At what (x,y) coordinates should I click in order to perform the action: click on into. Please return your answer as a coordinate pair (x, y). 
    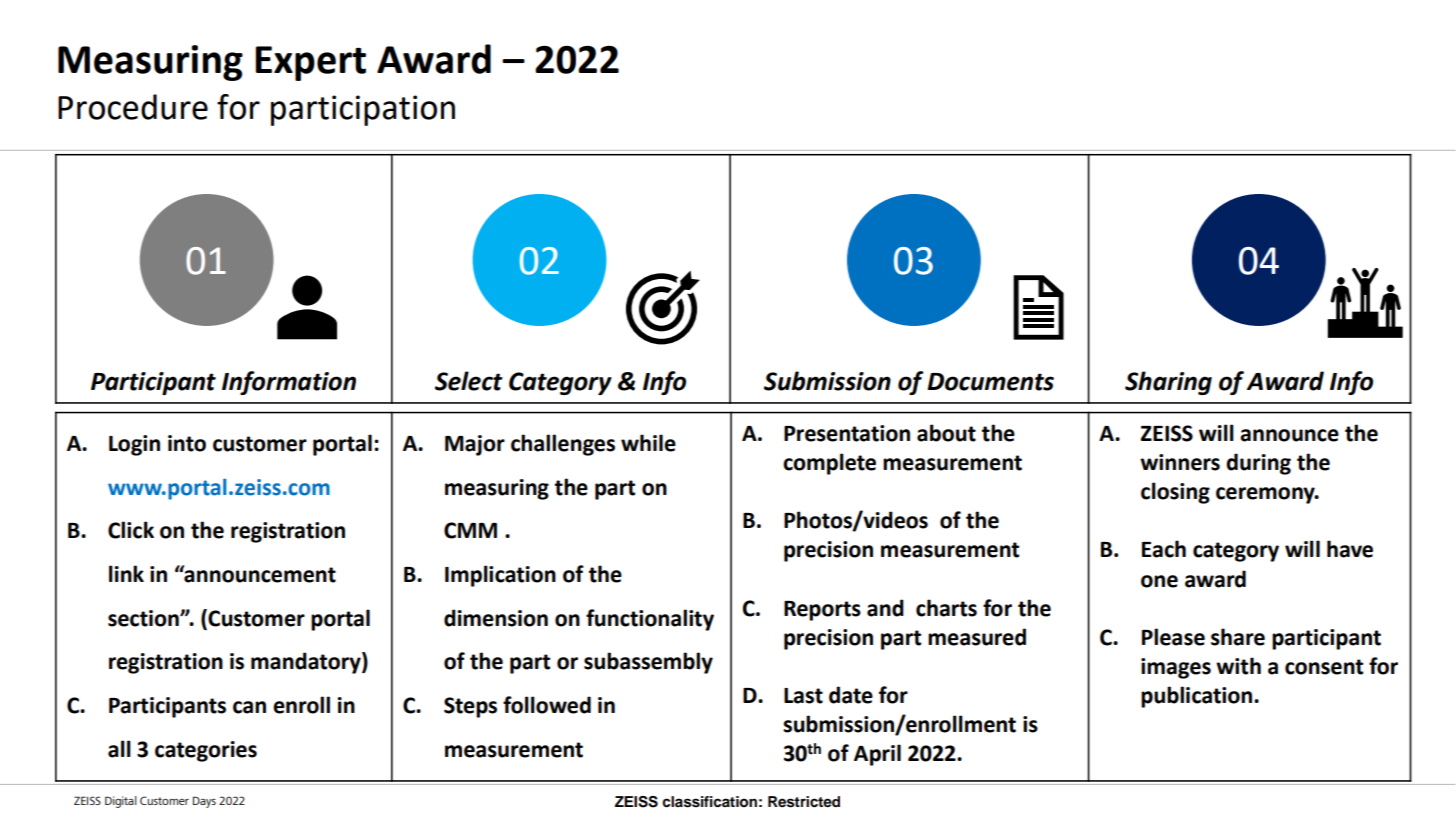
    Looking at the image, I should click on (187, 443).
